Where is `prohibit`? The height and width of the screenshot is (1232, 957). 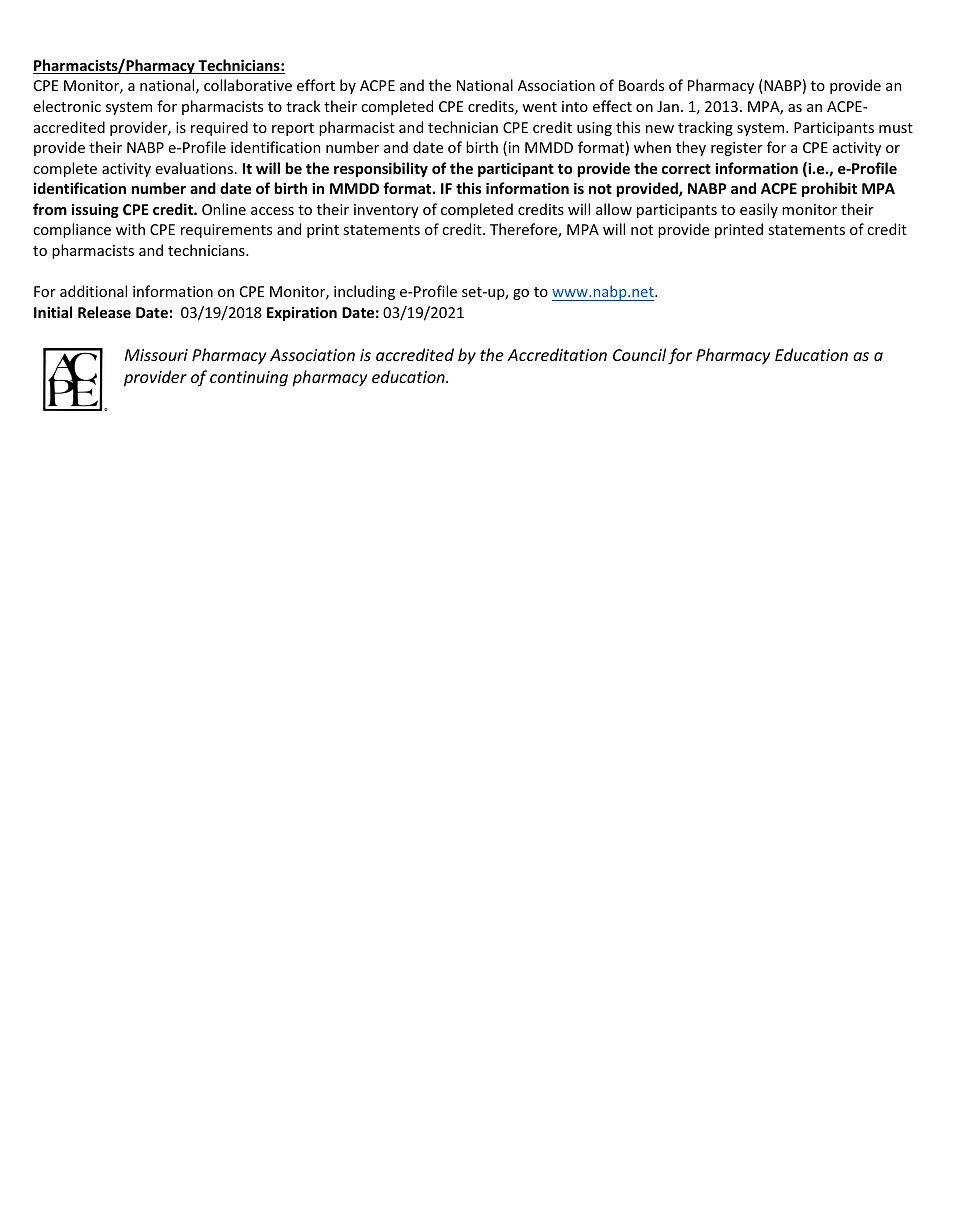
prohibit is located at coordinates (829, 189).
